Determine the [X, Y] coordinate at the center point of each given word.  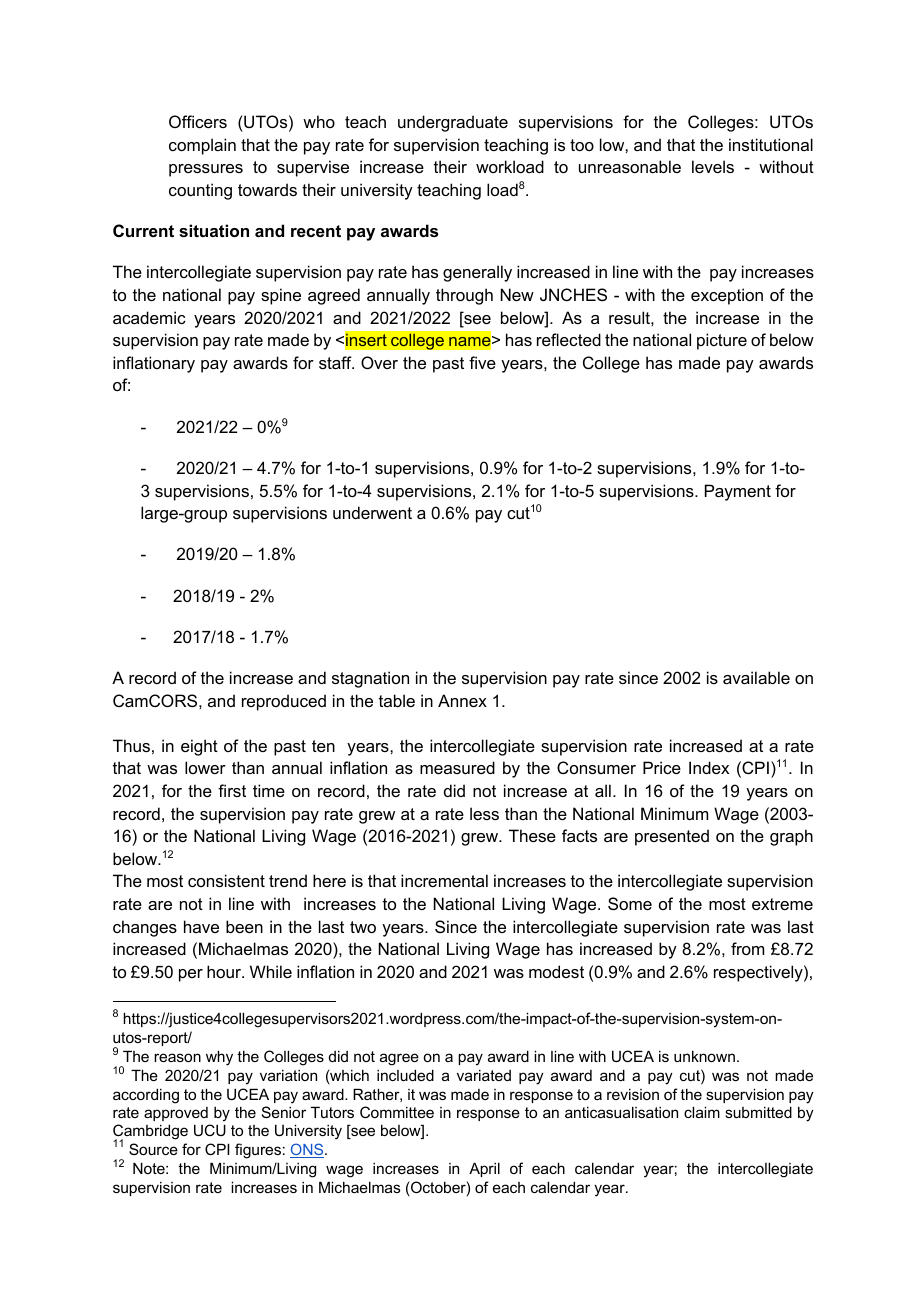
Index [709, 767]
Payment [738, 492]
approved [176, 1114]
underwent [372, 512]
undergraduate [453, 123]
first [232, 790]
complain [202, 146]
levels [713, 166]
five [482, 362]
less [484, 813]
